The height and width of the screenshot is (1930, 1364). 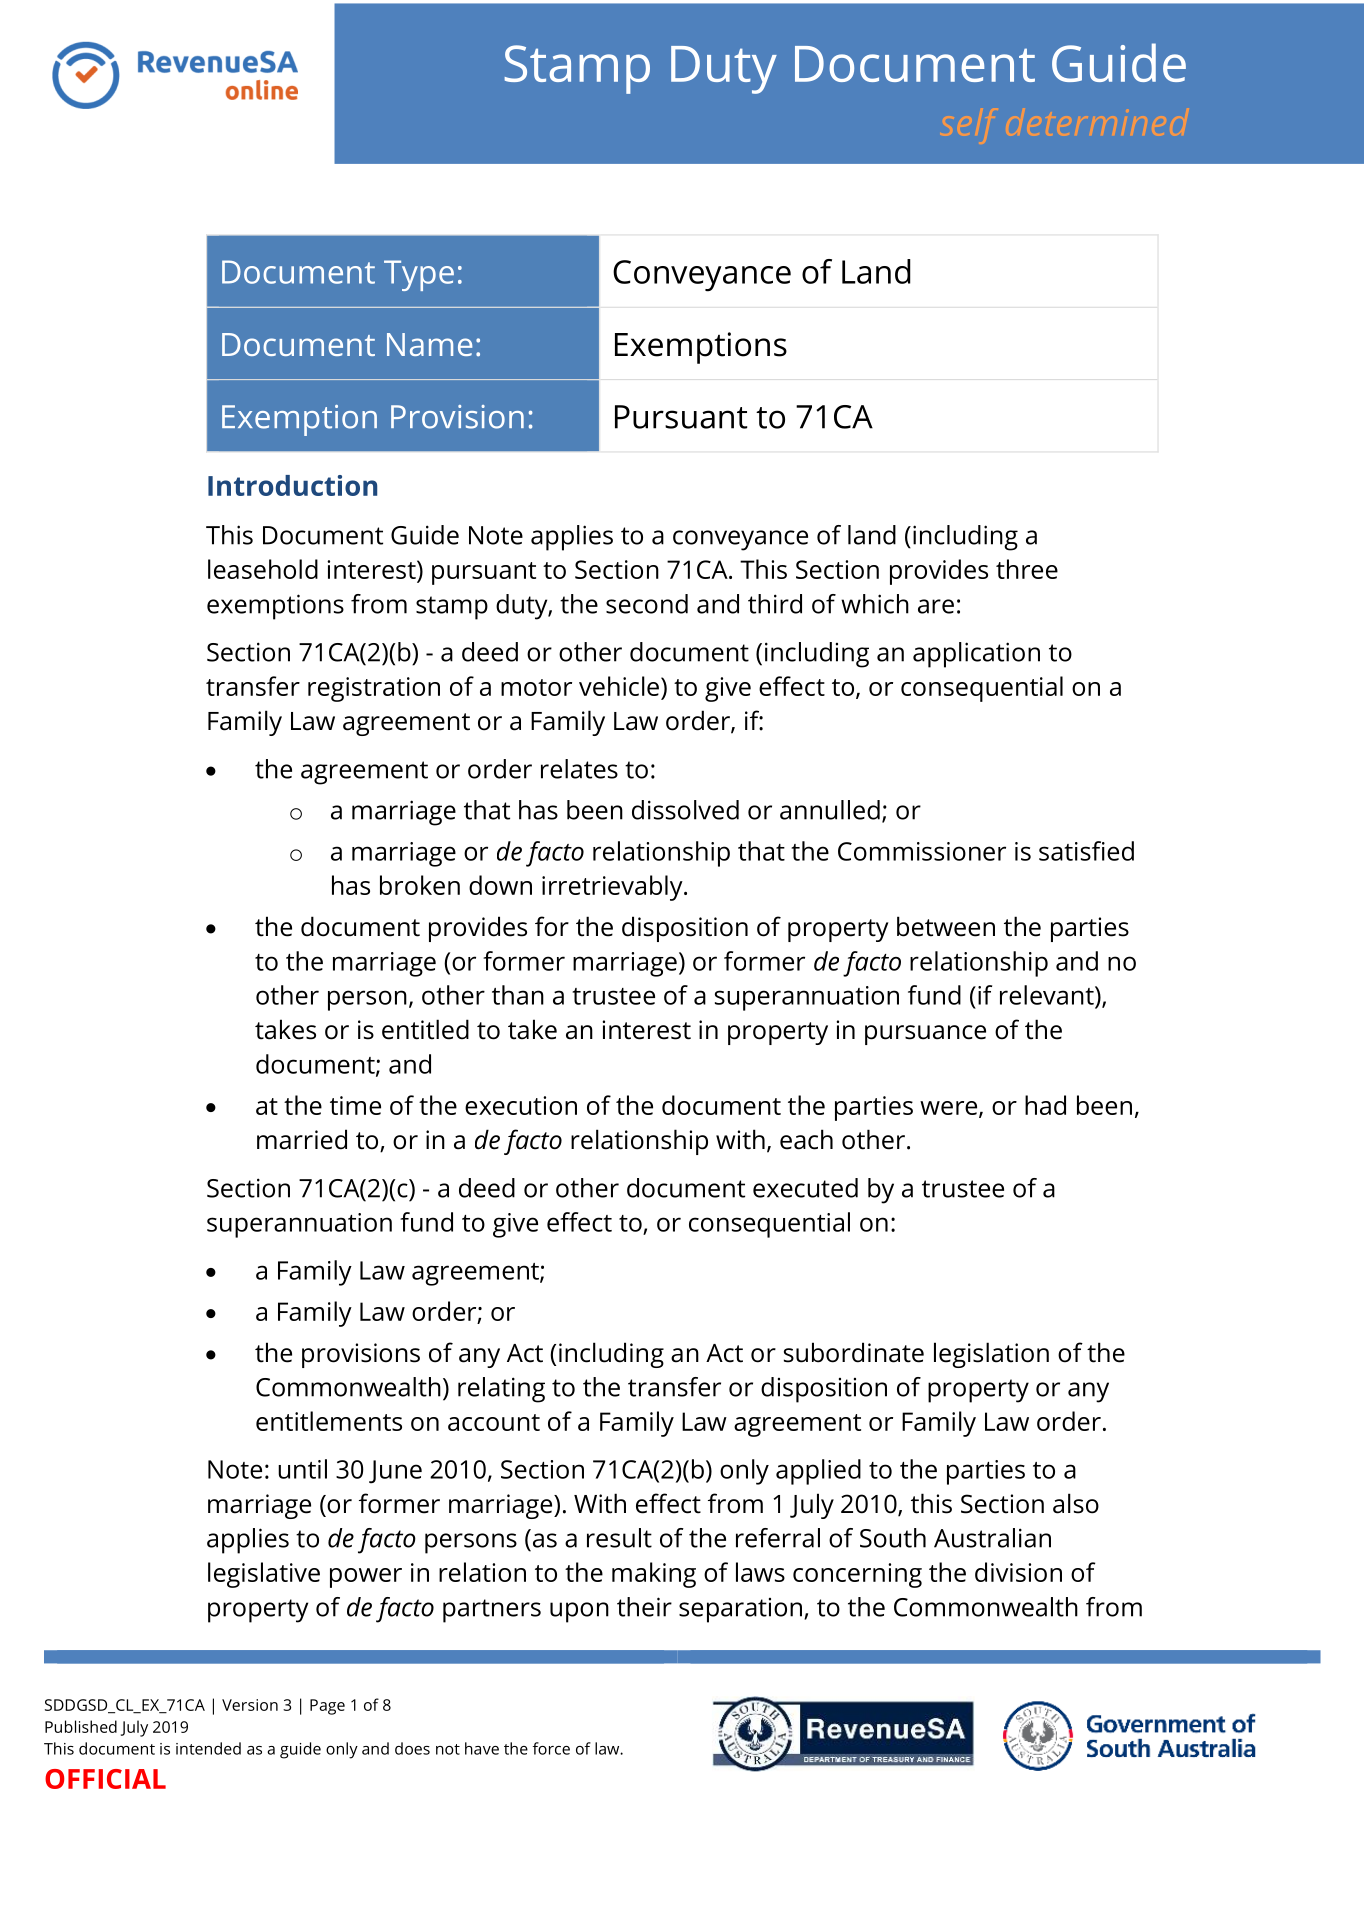 What do you see at coordinates (419, 275) in the screenshot?
I see `Type` at bounding box center [419, 275].
